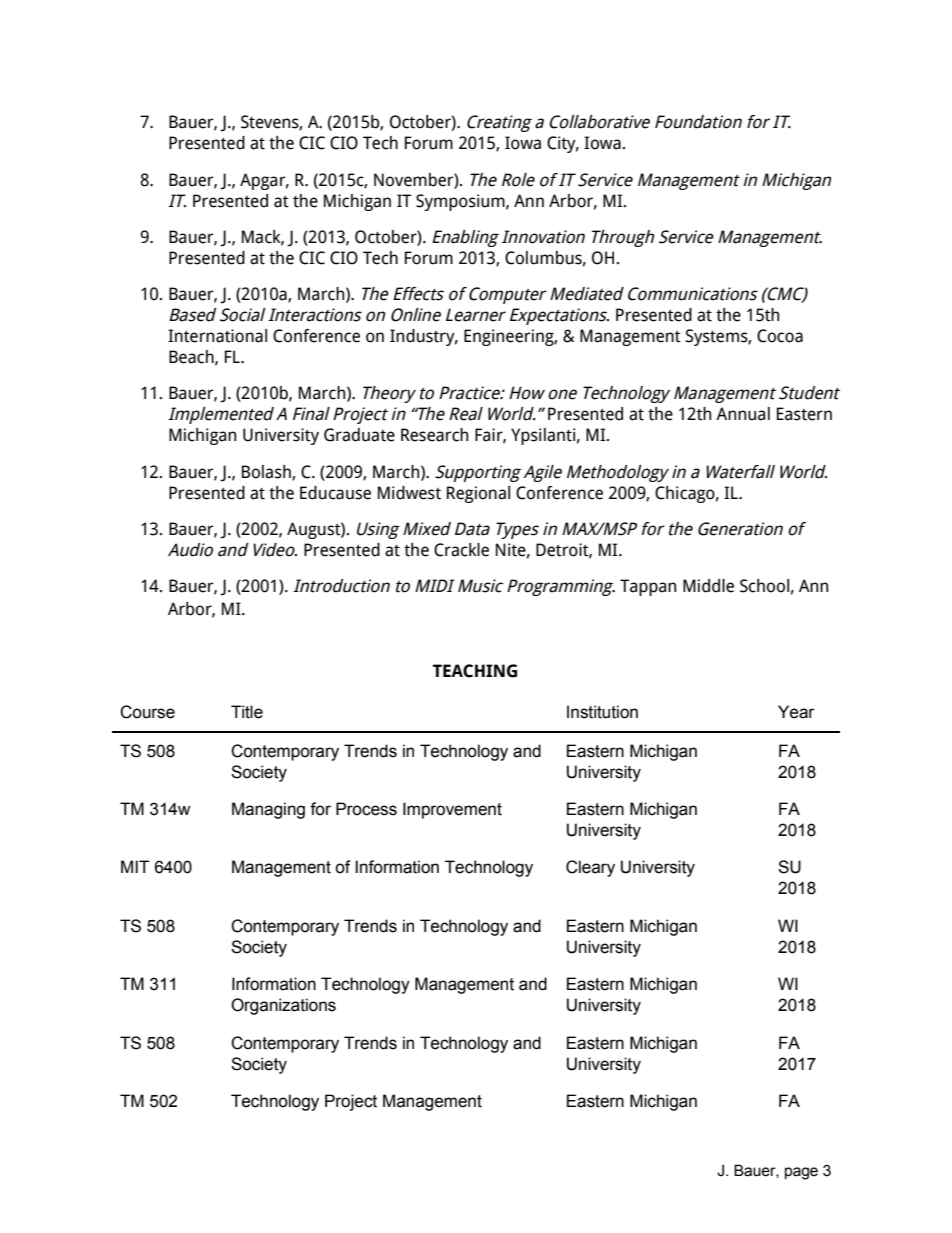  What do you see at coordinates (135, 866) in the document?
I see `MIT` at bounding box center [135, 866].
